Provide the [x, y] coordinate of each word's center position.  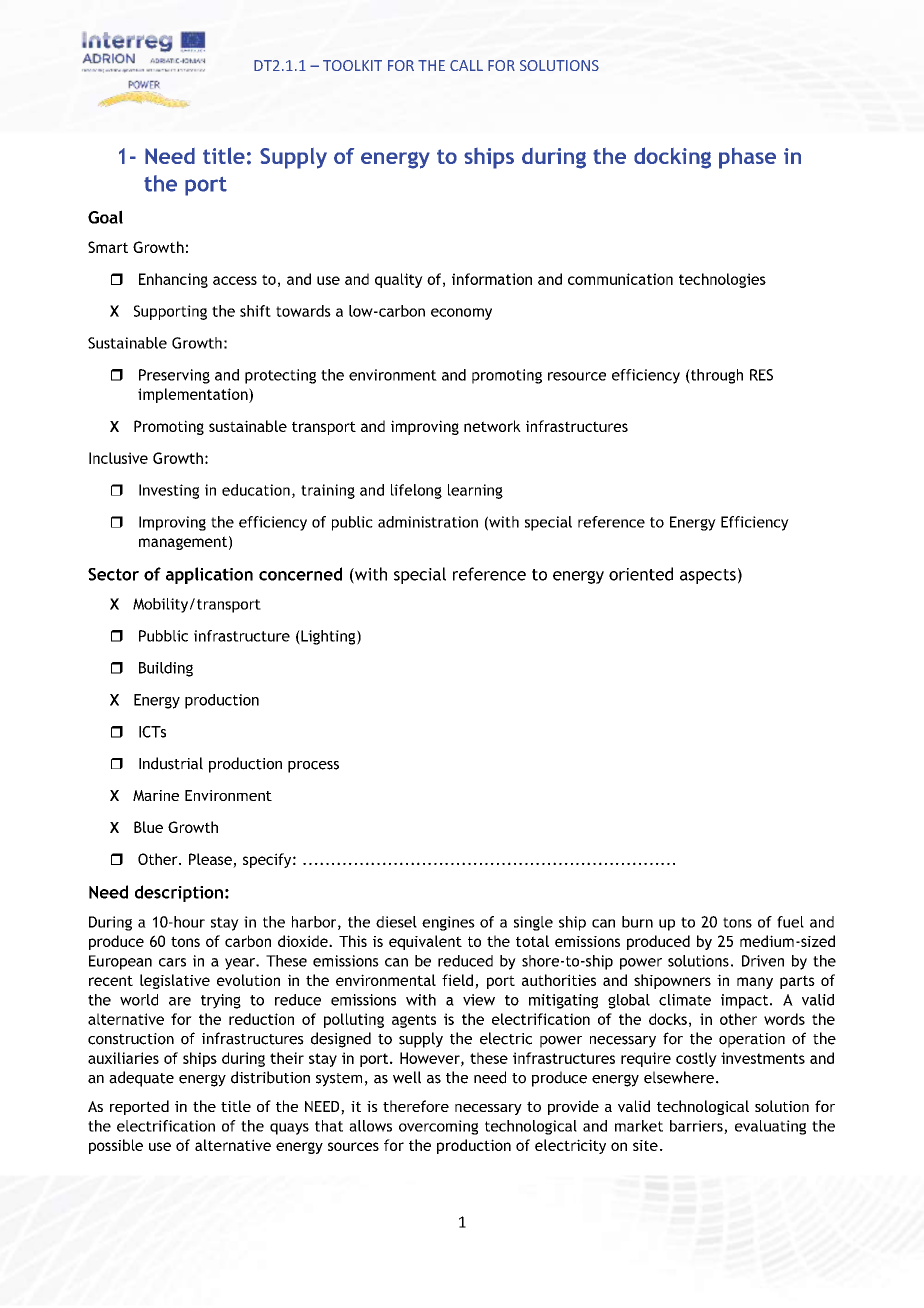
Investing [169, 491]
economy [461, 314]
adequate [141, 1079]
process [313, 767]
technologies [722, 280]
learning [475, 491]
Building [166, 669]
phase [747, 158]
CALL [466, 65]
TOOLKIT [352, 65]
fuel [790, 922]
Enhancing [173, 280]
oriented [641, 574]
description [179, 893]
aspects [708, 576]
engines [448, 923]
